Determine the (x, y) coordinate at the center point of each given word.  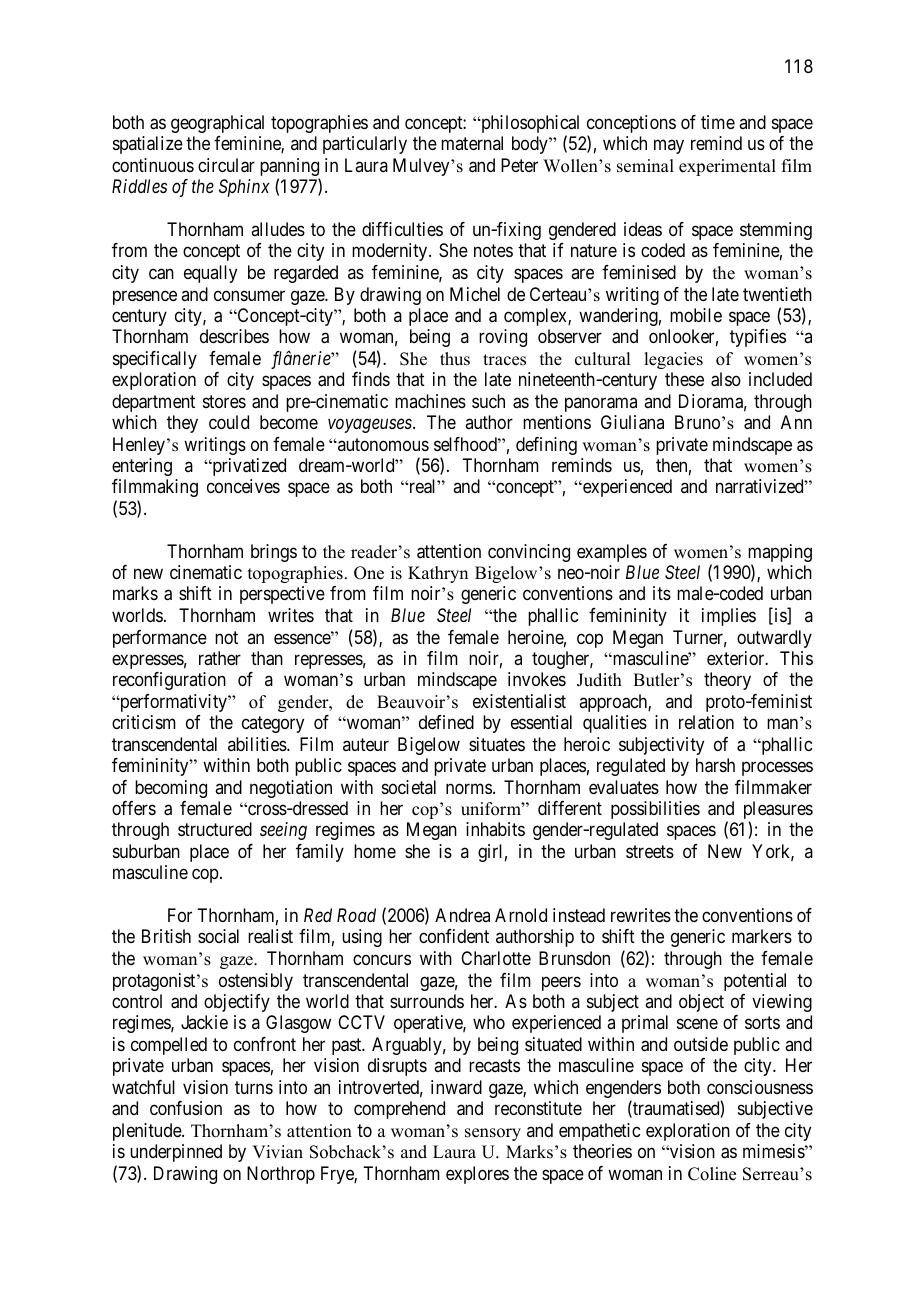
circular (226, 165)
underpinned (176, 1153)
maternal (472, 143)
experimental (727, 167)
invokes (537, 679)
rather (220, 658)
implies (729, 617)
